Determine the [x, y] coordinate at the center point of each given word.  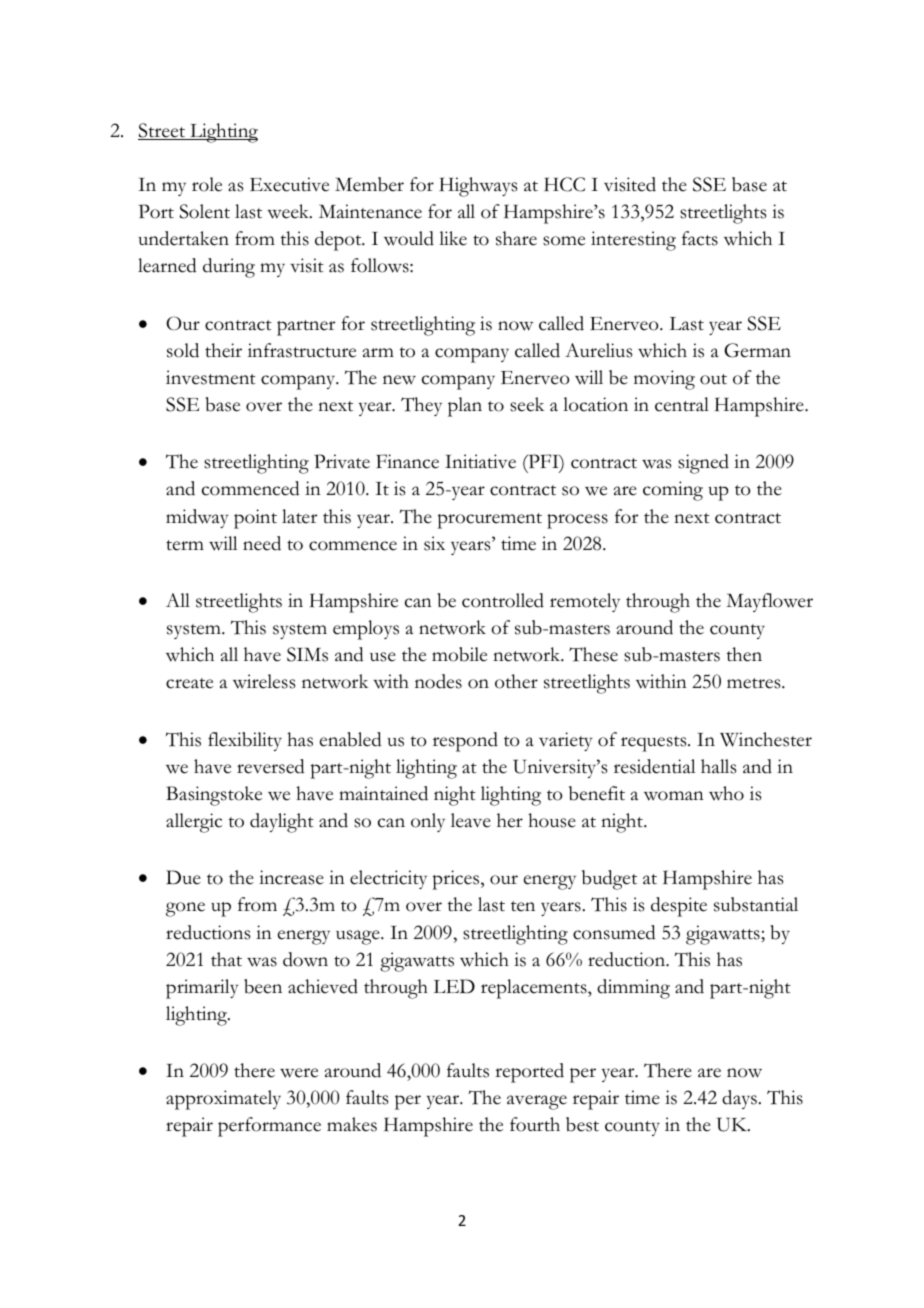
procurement [490, 521]
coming [673, 491]
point [255, 519]
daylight [282, 823]
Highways [478, 187]
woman [674, 796]
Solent [205, 211]
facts [700, 238]
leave [471, 820]
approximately [223, 1100]
